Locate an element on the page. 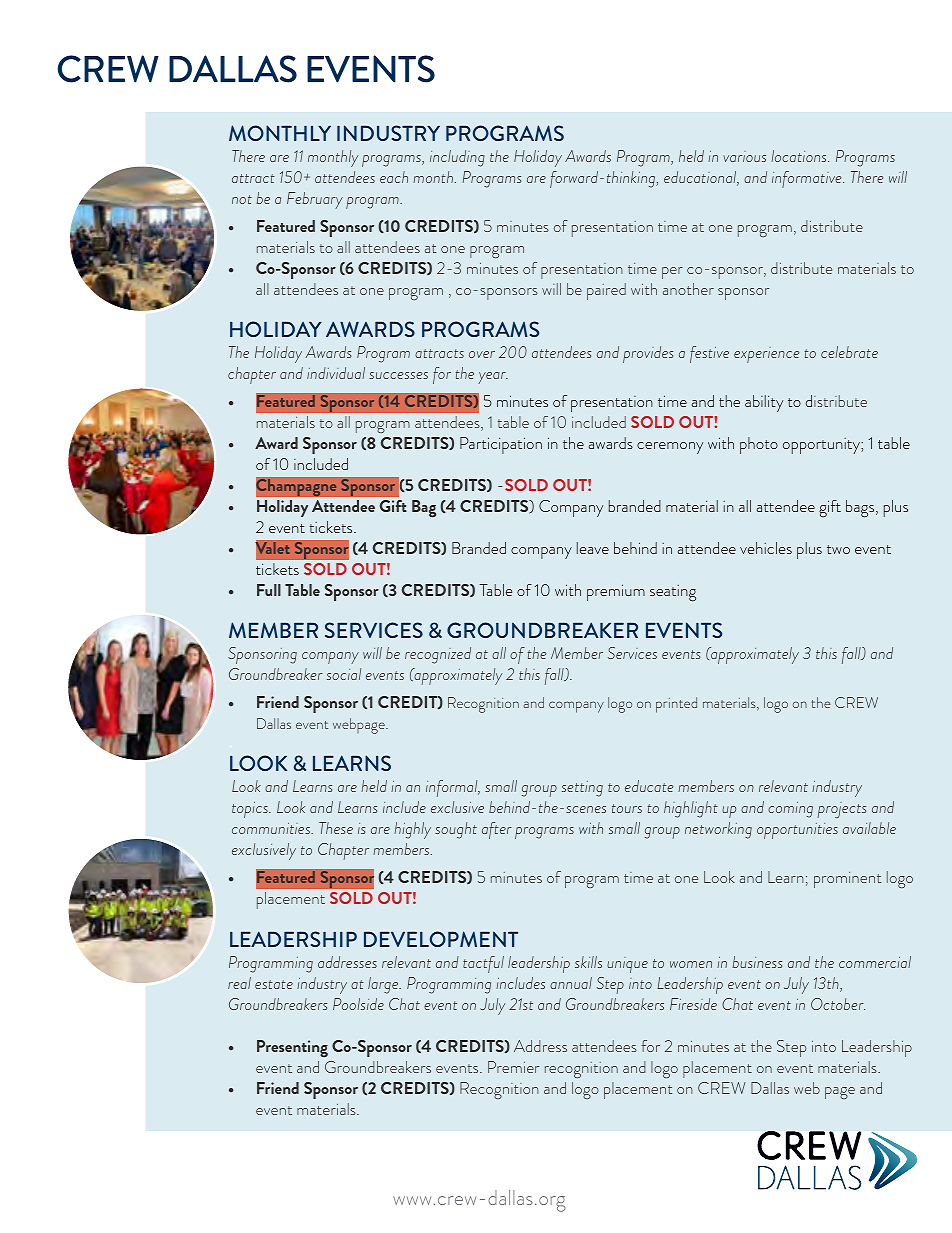 The image size is (952, 1233). provides is located at coordinates (648, 354).
